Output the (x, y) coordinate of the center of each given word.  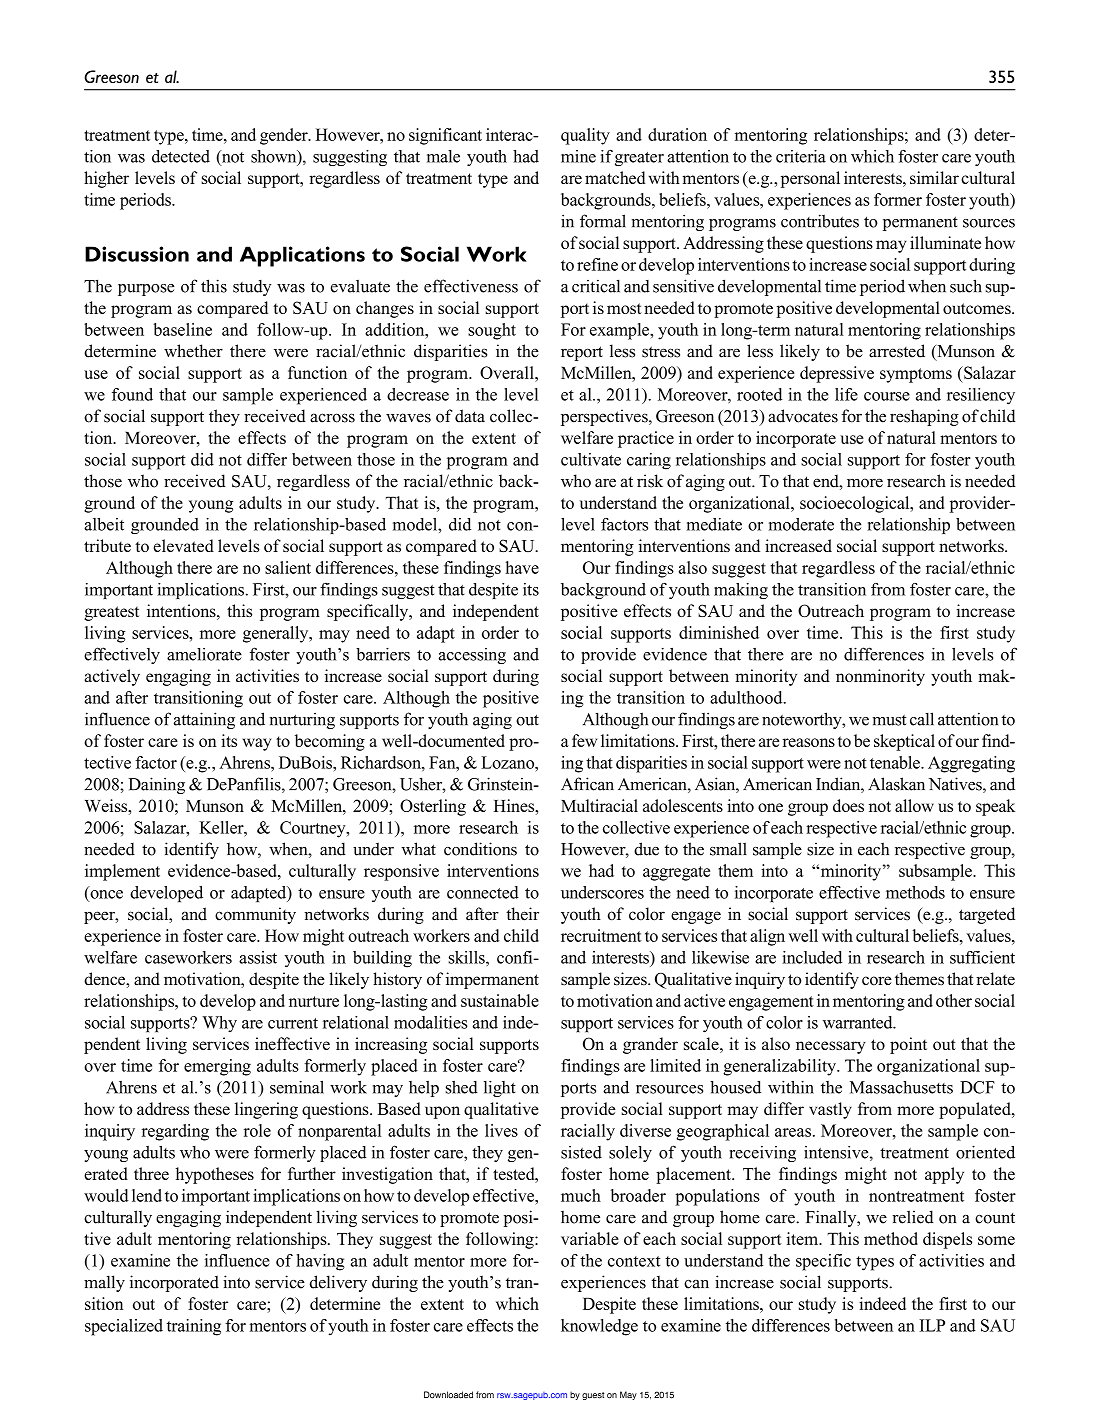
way (256, 744)
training (193, 1327)
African (587, 784)
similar (934, 177)
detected (181, 156)
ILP (932, 1325)
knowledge (599, 1327)
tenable (896, 762)
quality (585, 136)
